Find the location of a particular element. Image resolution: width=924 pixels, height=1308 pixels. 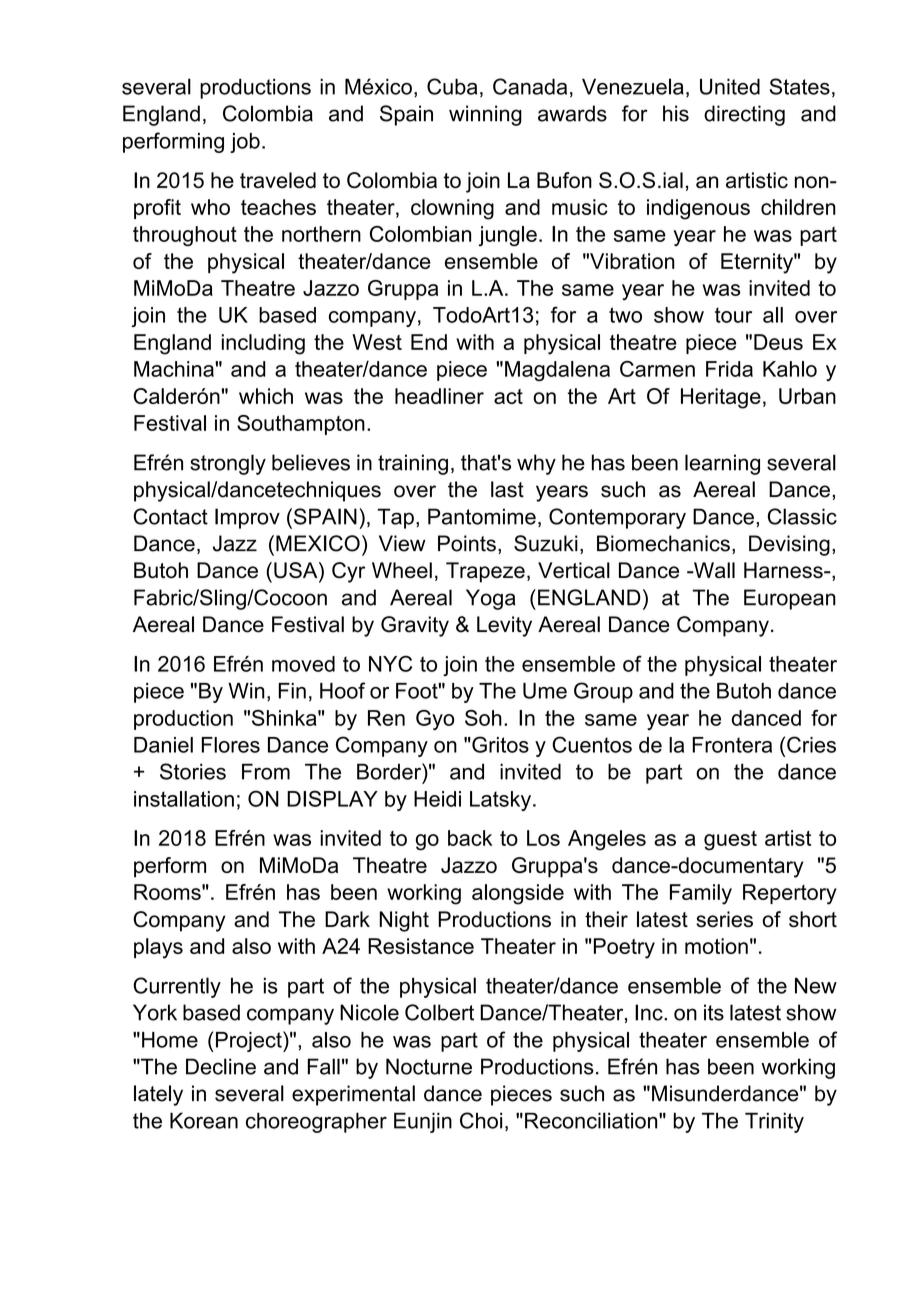

directing is located at coordinates (744, 115).
